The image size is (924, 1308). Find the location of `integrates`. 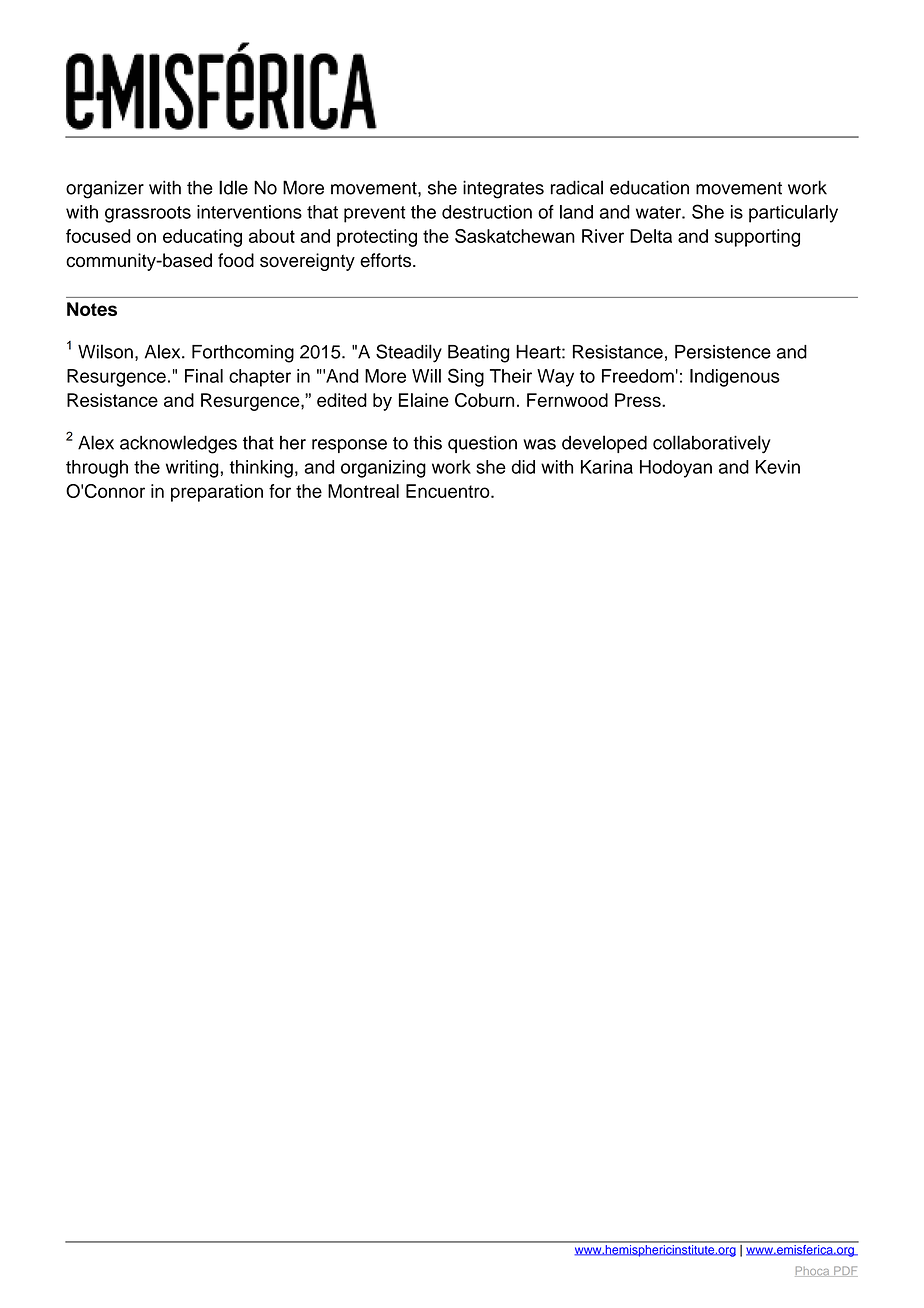

integrates is located at coordinates (503, 189).
